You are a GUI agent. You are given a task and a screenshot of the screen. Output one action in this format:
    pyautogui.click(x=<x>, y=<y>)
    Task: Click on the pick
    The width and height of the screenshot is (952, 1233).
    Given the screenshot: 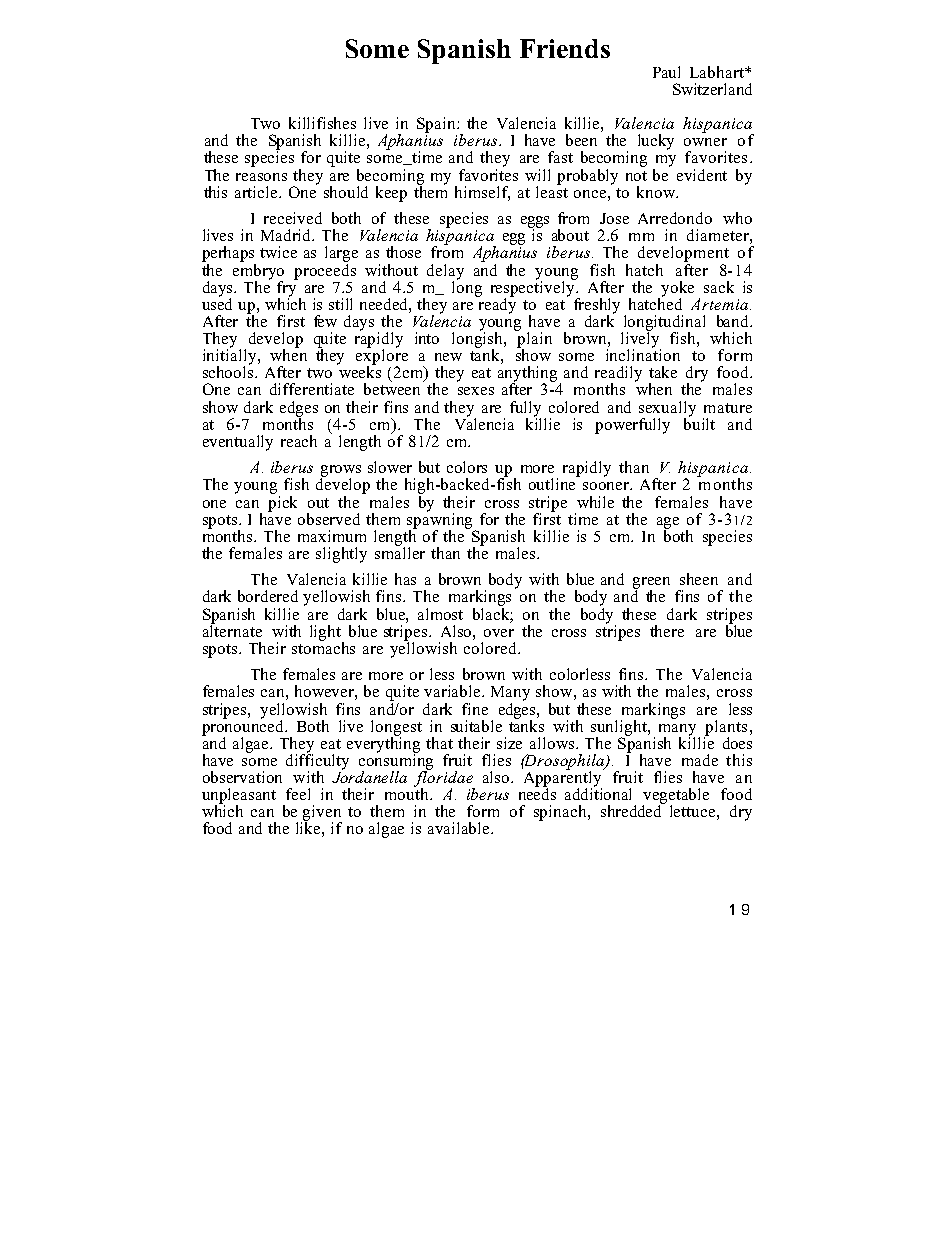 What is the action you would take?
    pyautogui.click(x=282, y=502)
